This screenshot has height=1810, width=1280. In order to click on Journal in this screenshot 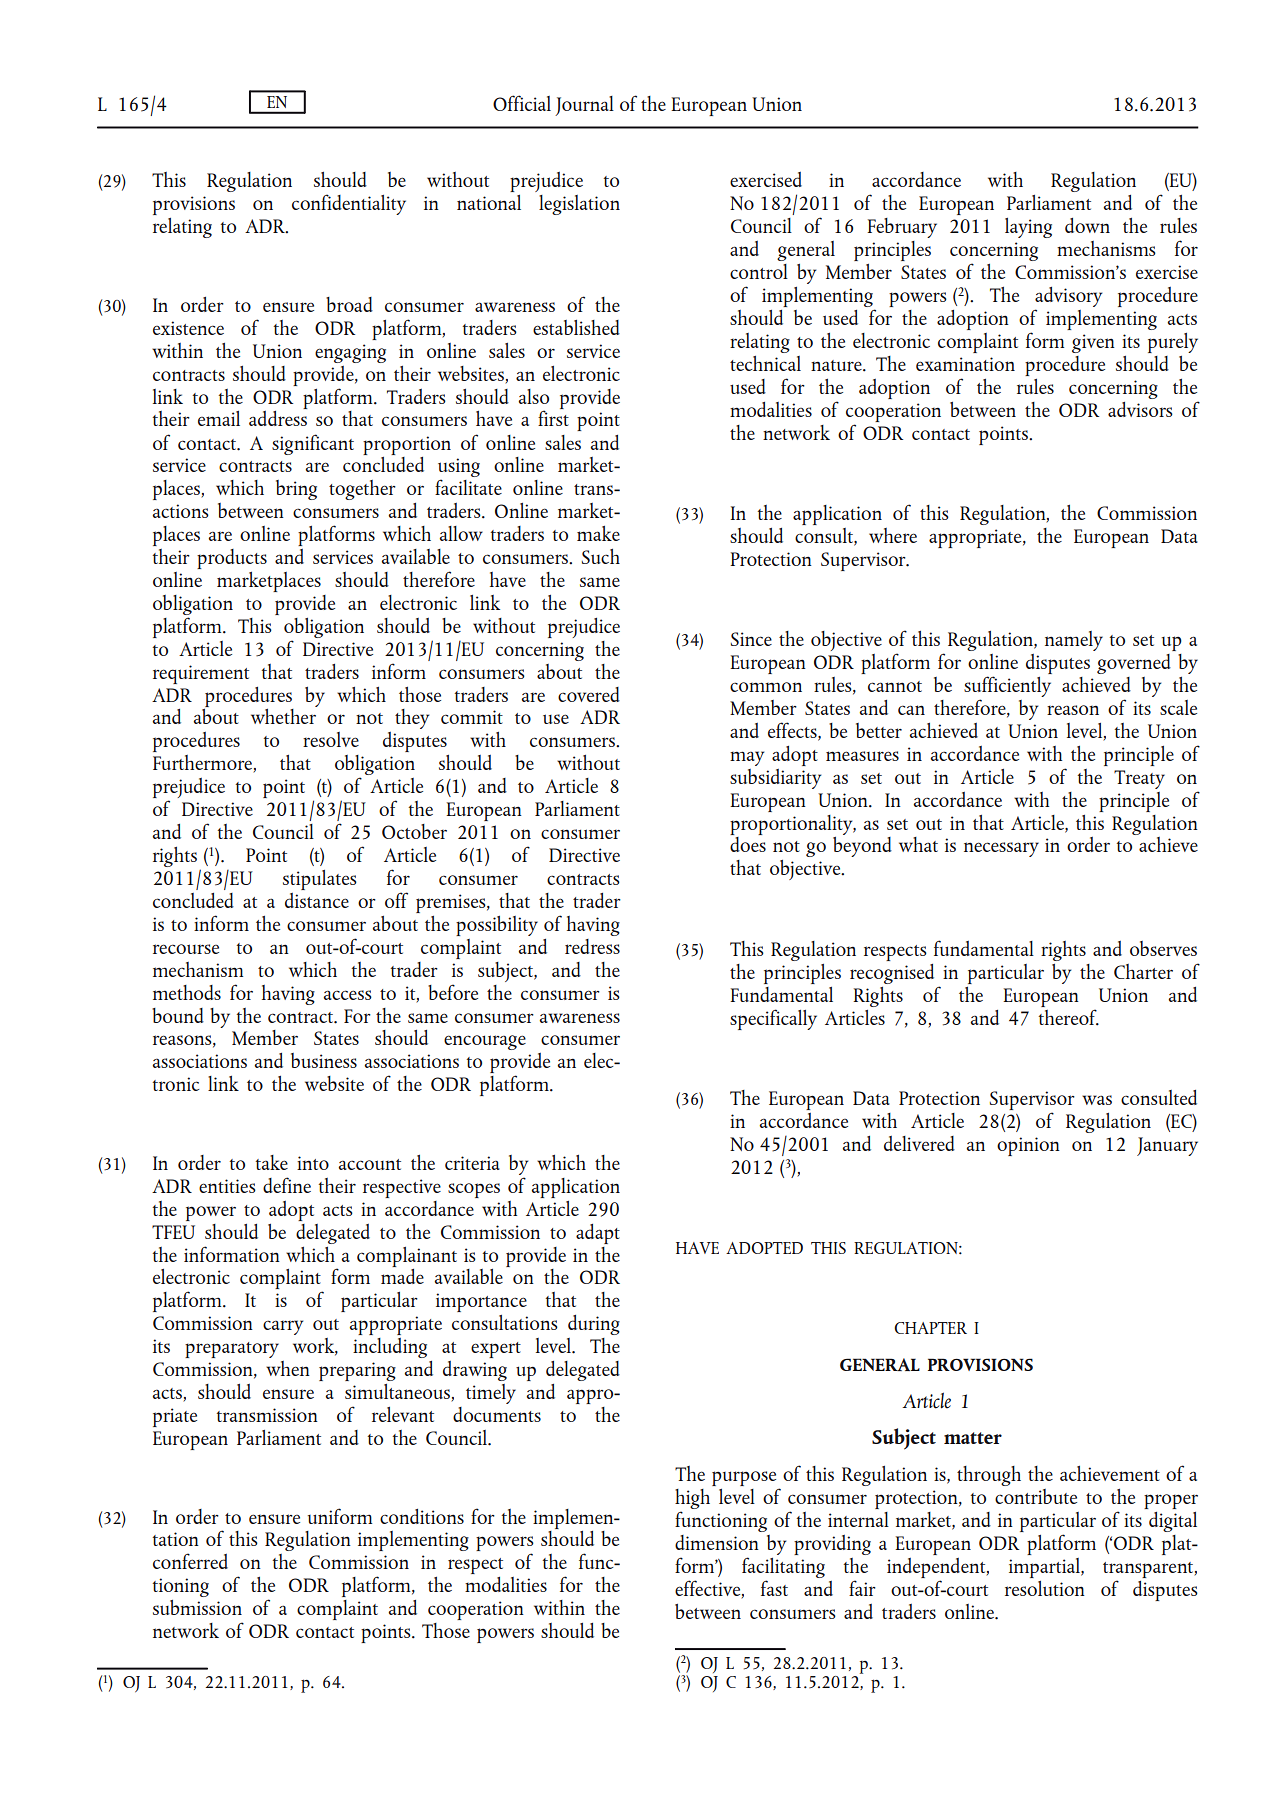, I will do `click(584, 106)`.
